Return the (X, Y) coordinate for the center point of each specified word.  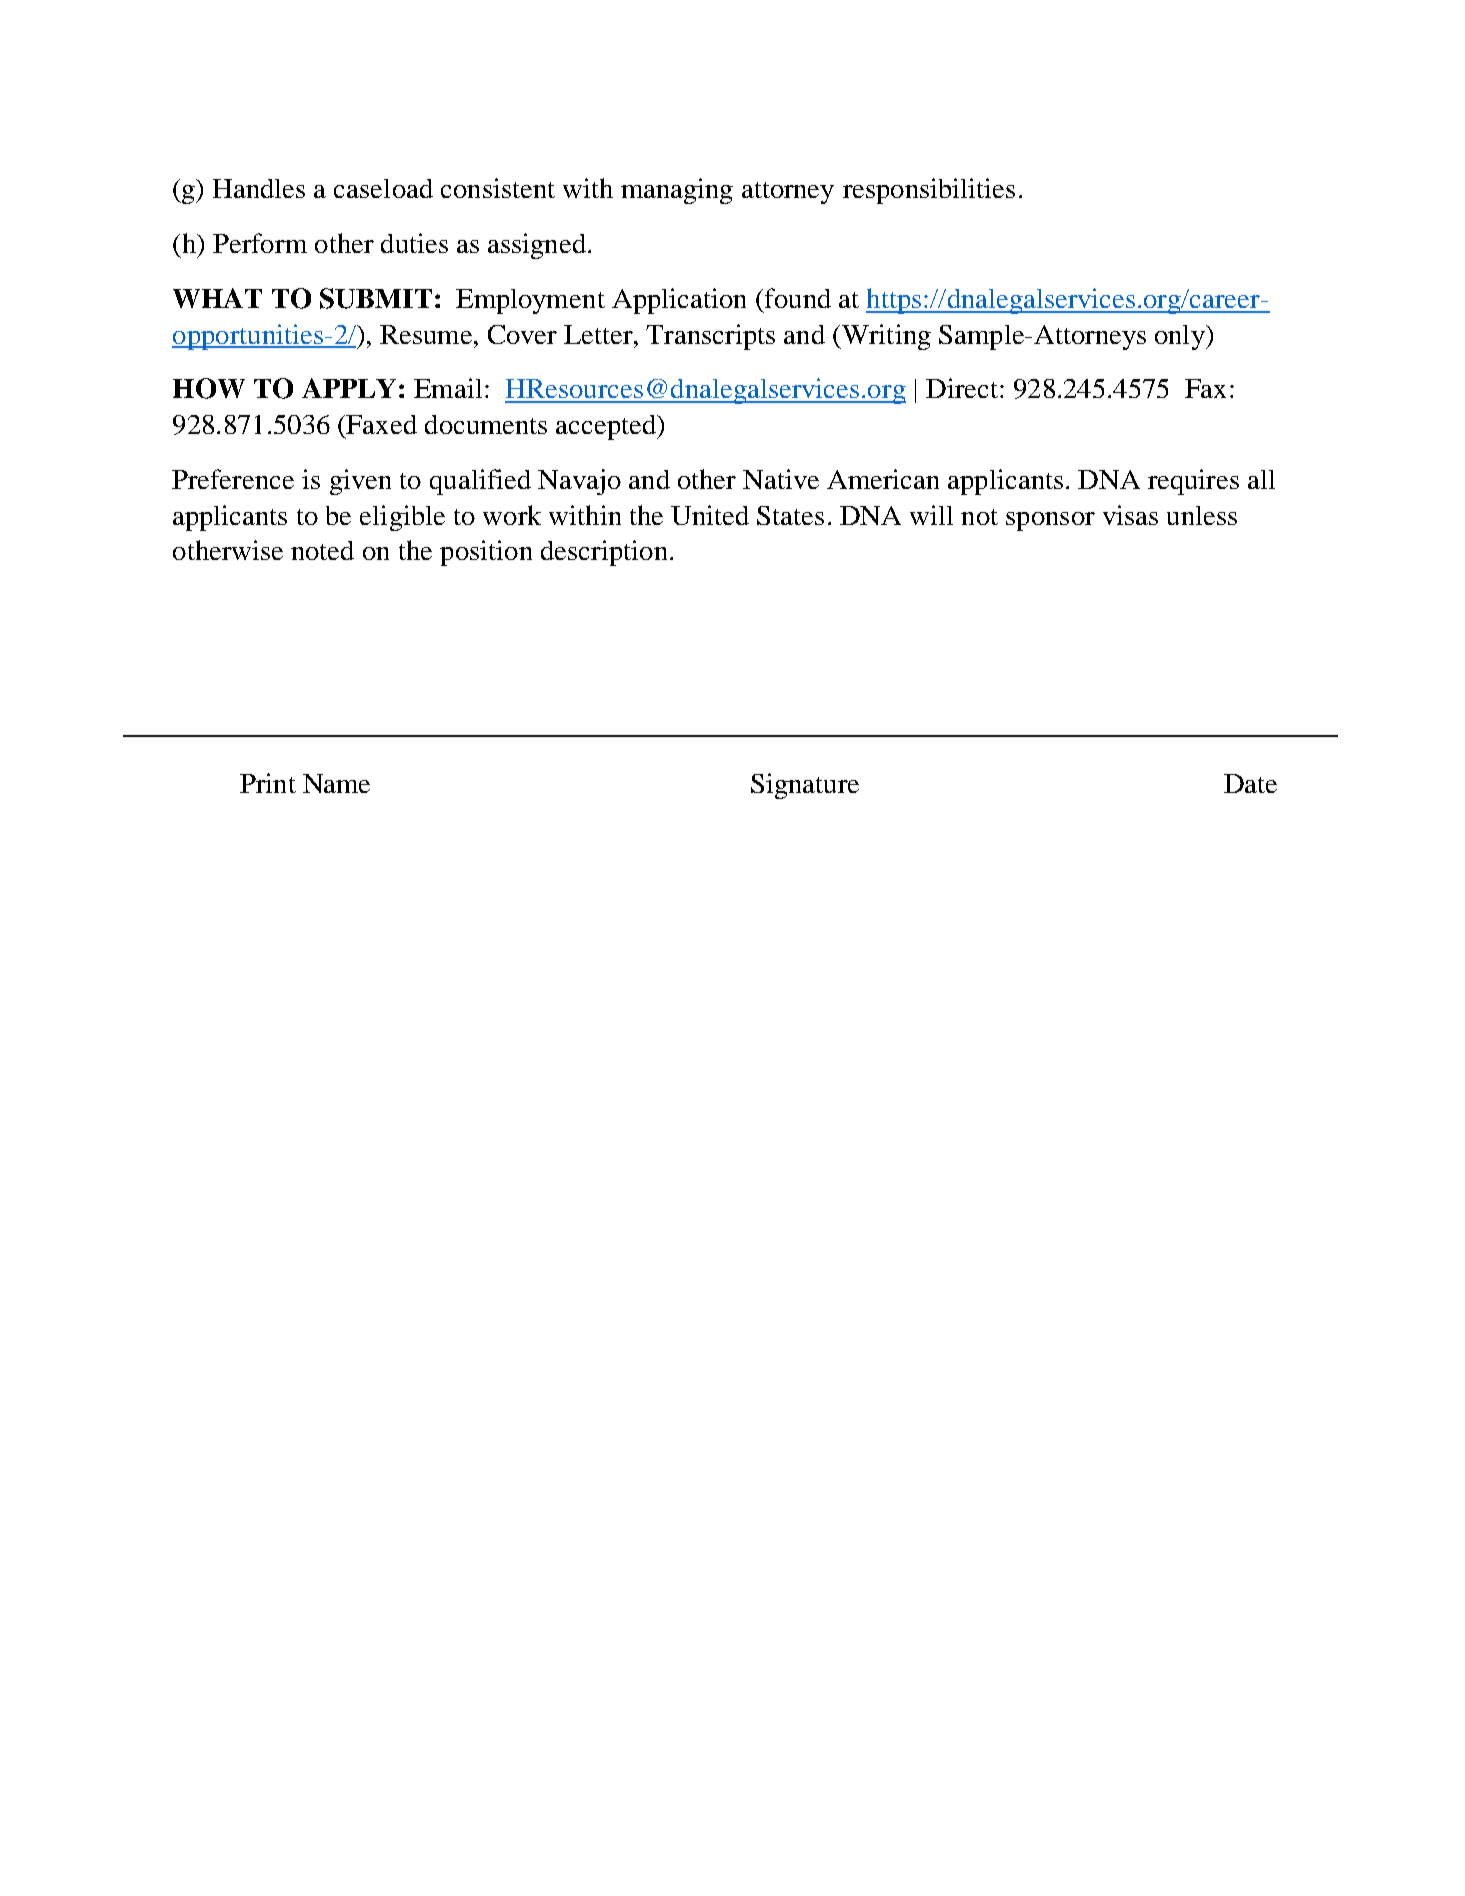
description (604, 553)
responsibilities (929, 191)
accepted (607, 427)
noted (322, 550)
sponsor (1050, 521)
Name (336, 783)
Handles (259, 188)
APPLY (349, 388)
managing (677, 191)
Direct (962, 388)
